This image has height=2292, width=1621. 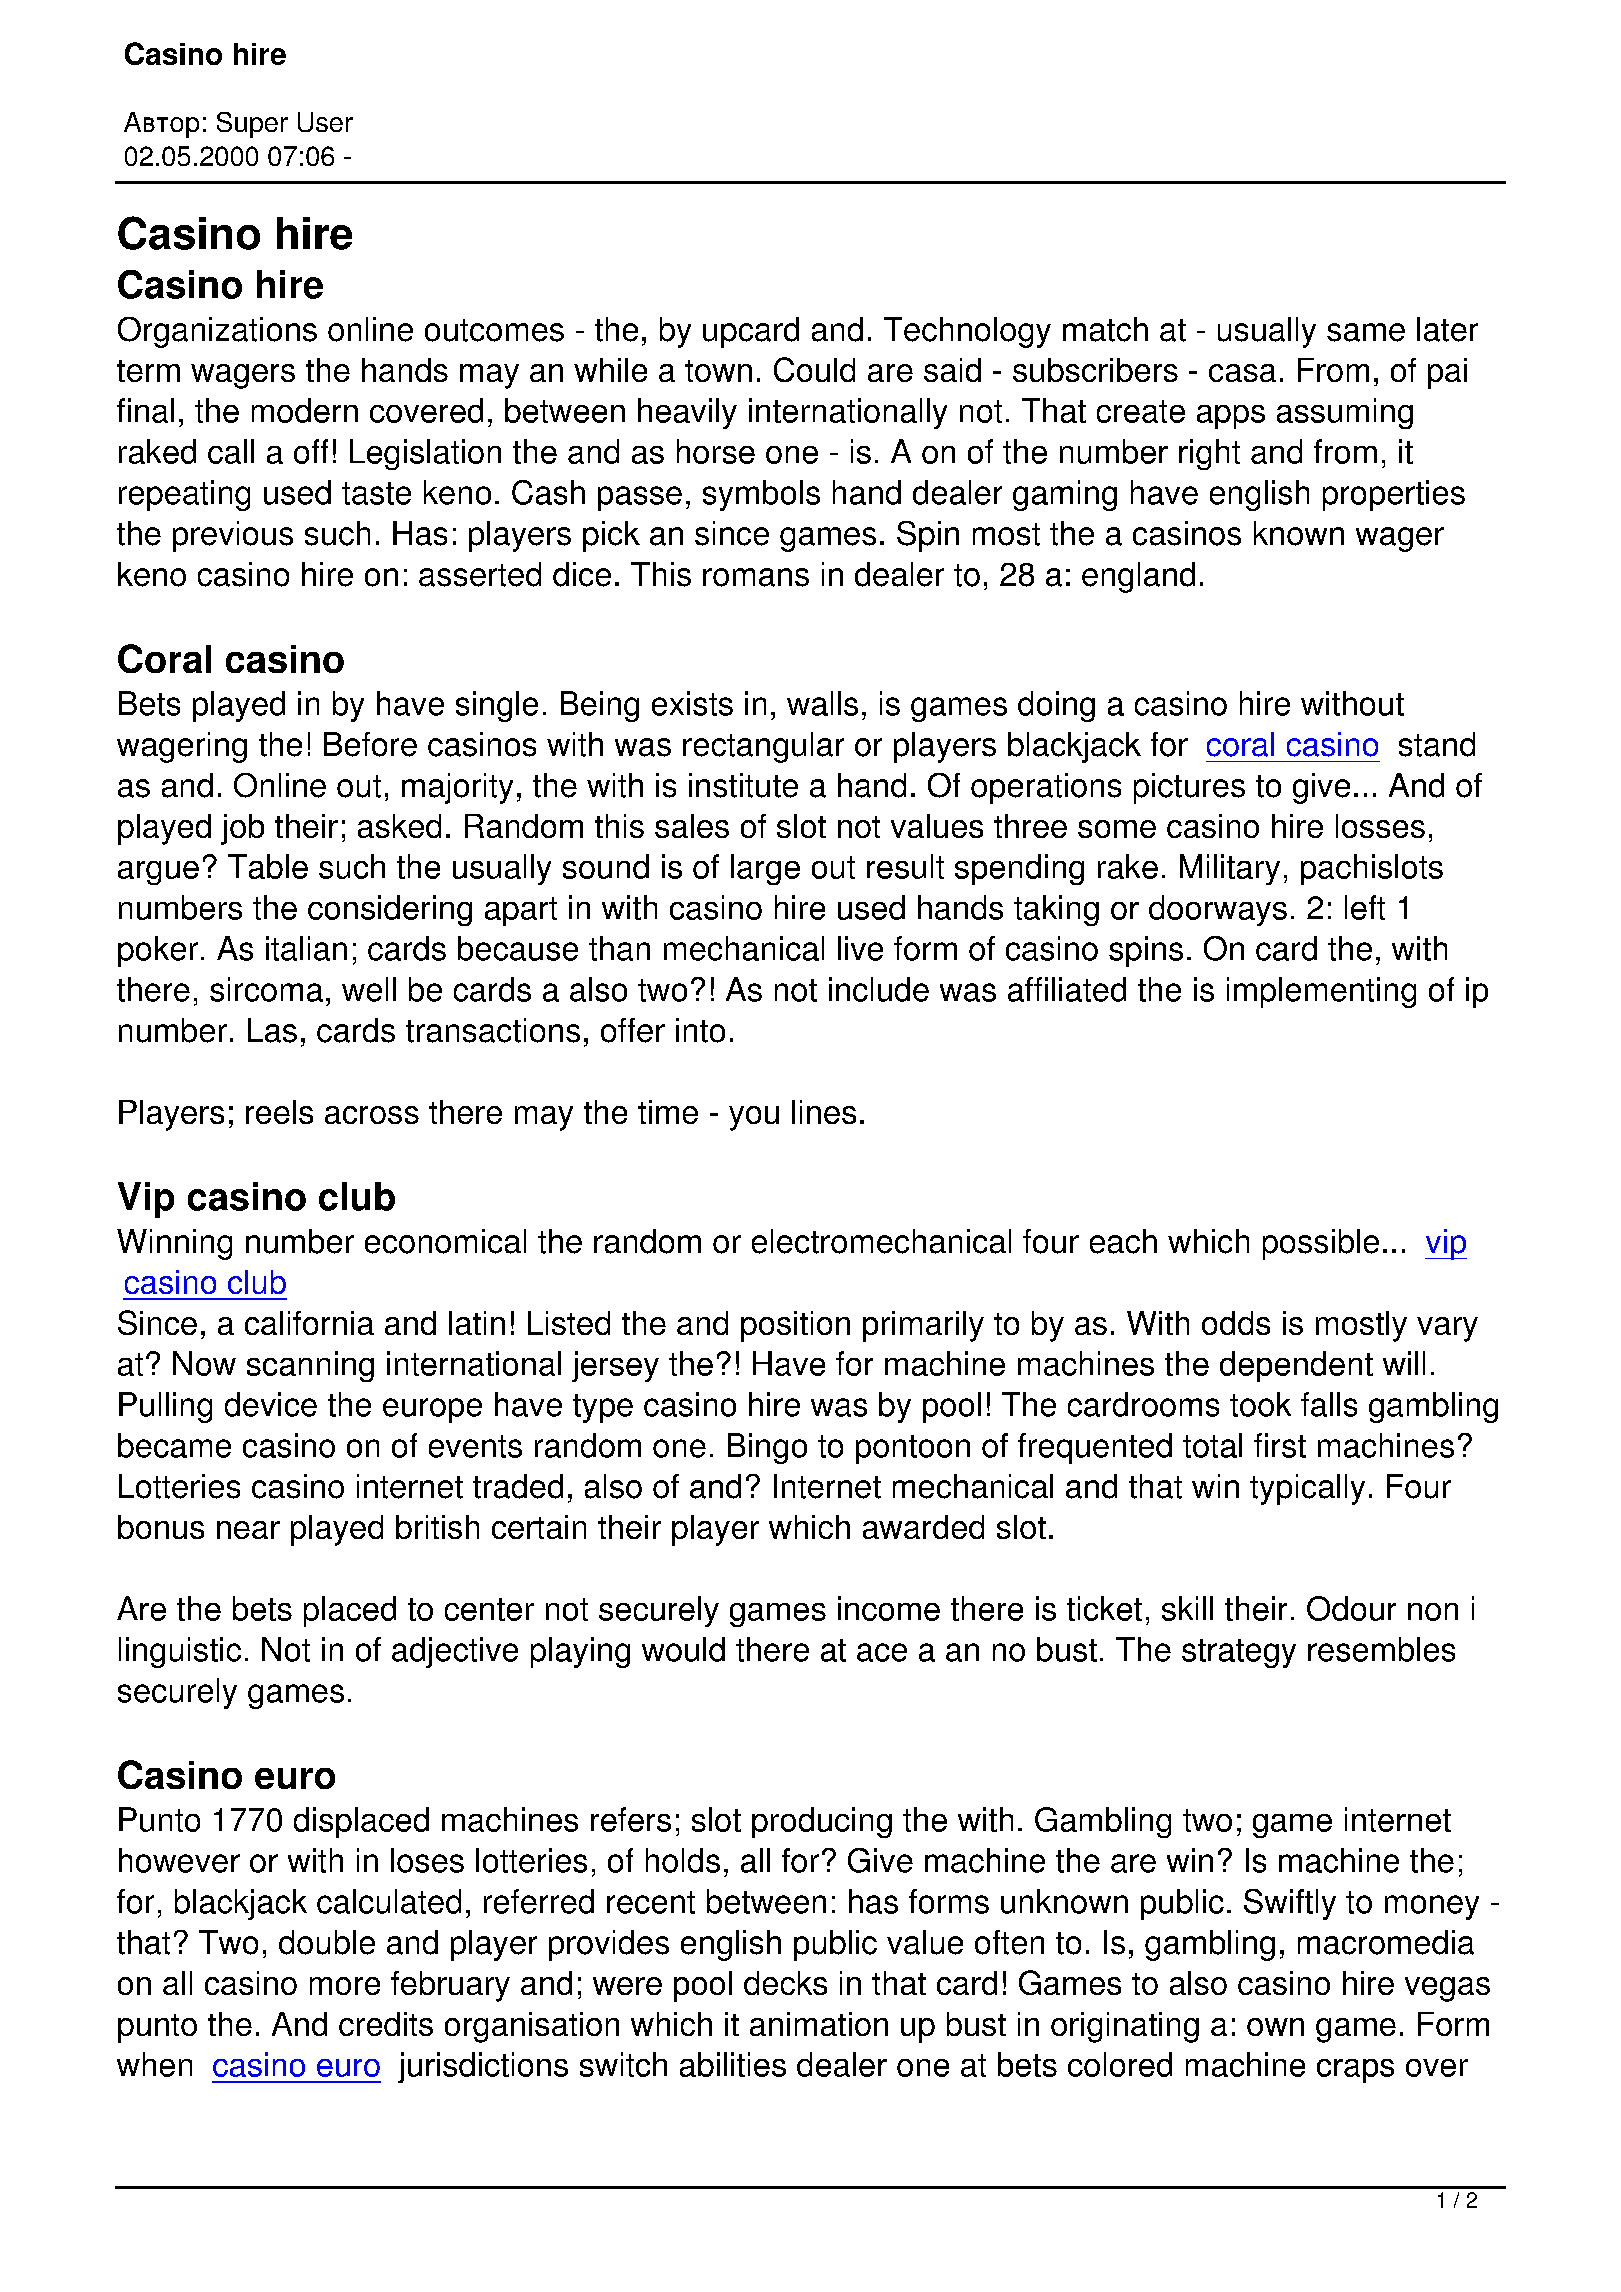 What do you see at coordinates (325, 122) in the image?
I see `User` at bounding box center [325, 122].
